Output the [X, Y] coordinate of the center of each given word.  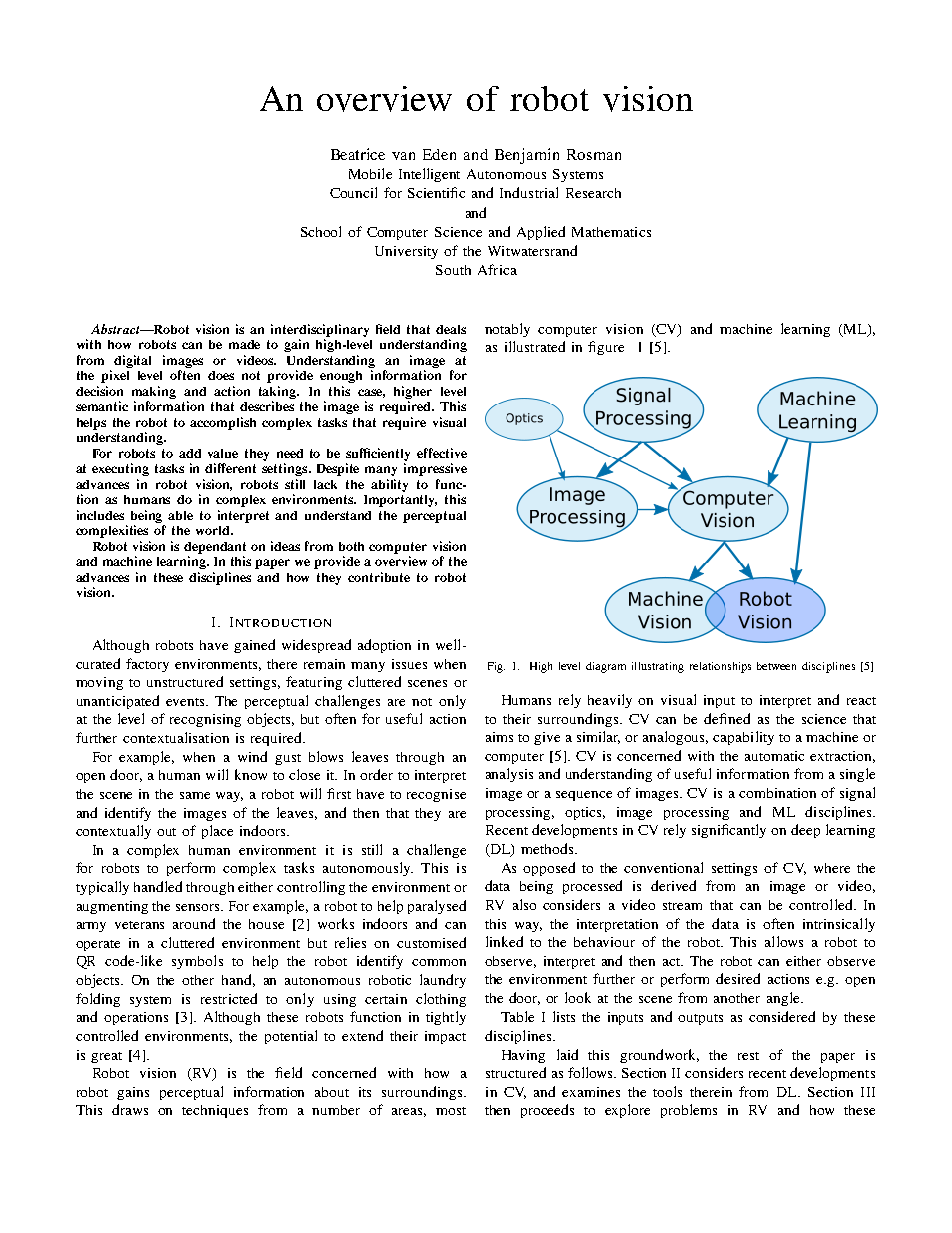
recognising [205, 720]
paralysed [437, 907]
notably [507, 330]
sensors [199, 907]
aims [499, 737]
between [776, 666]
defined [727, 718]
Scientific [436, 192]
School [321, 231]
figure [606, 348]
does [221, 375]
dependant [215, 548]
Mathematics [611, 232]
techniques [215, 1111]
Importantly [400, 501]
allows [784, 941]
